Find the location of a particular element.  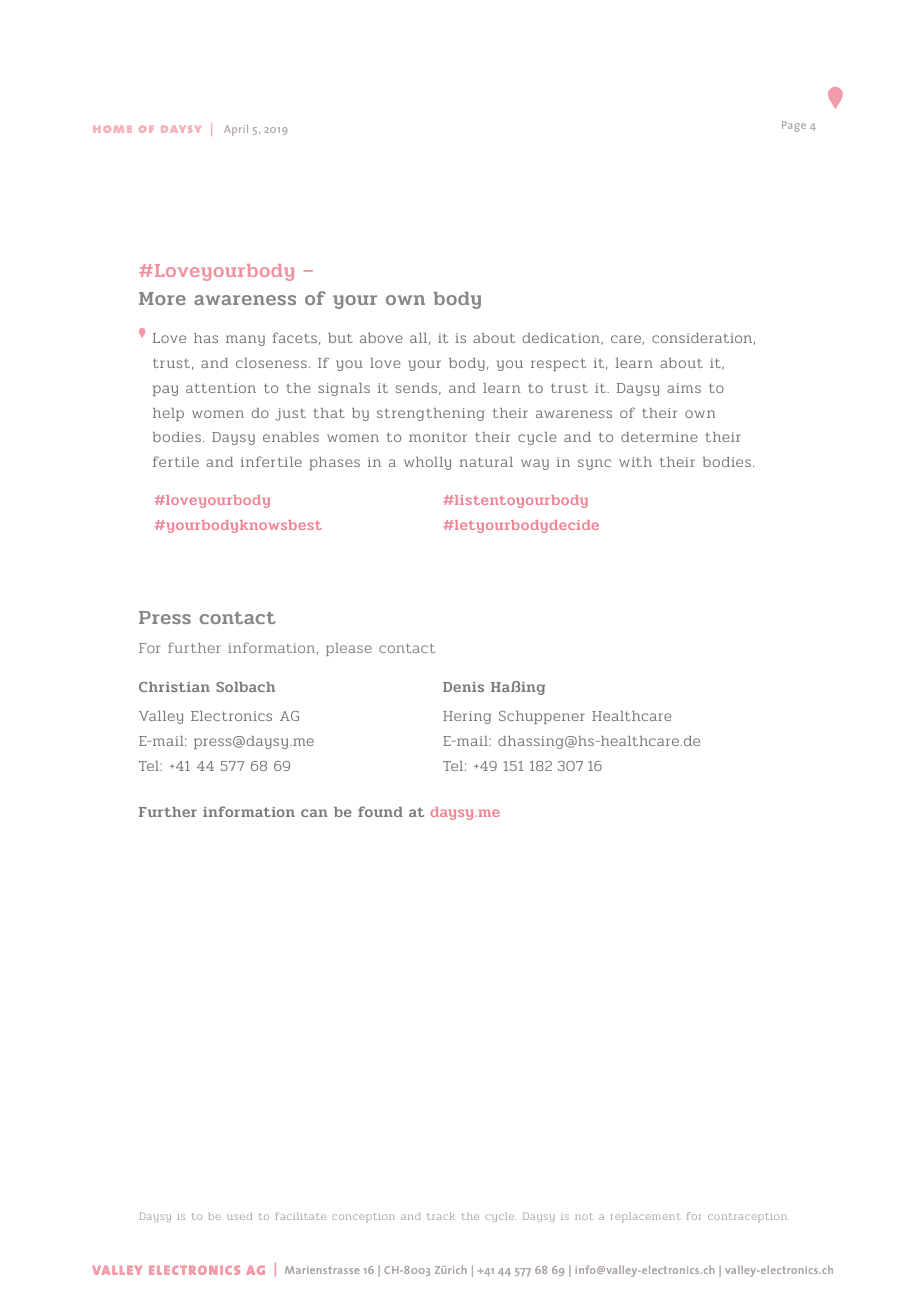

used is located at coordinates (239, 1216).
